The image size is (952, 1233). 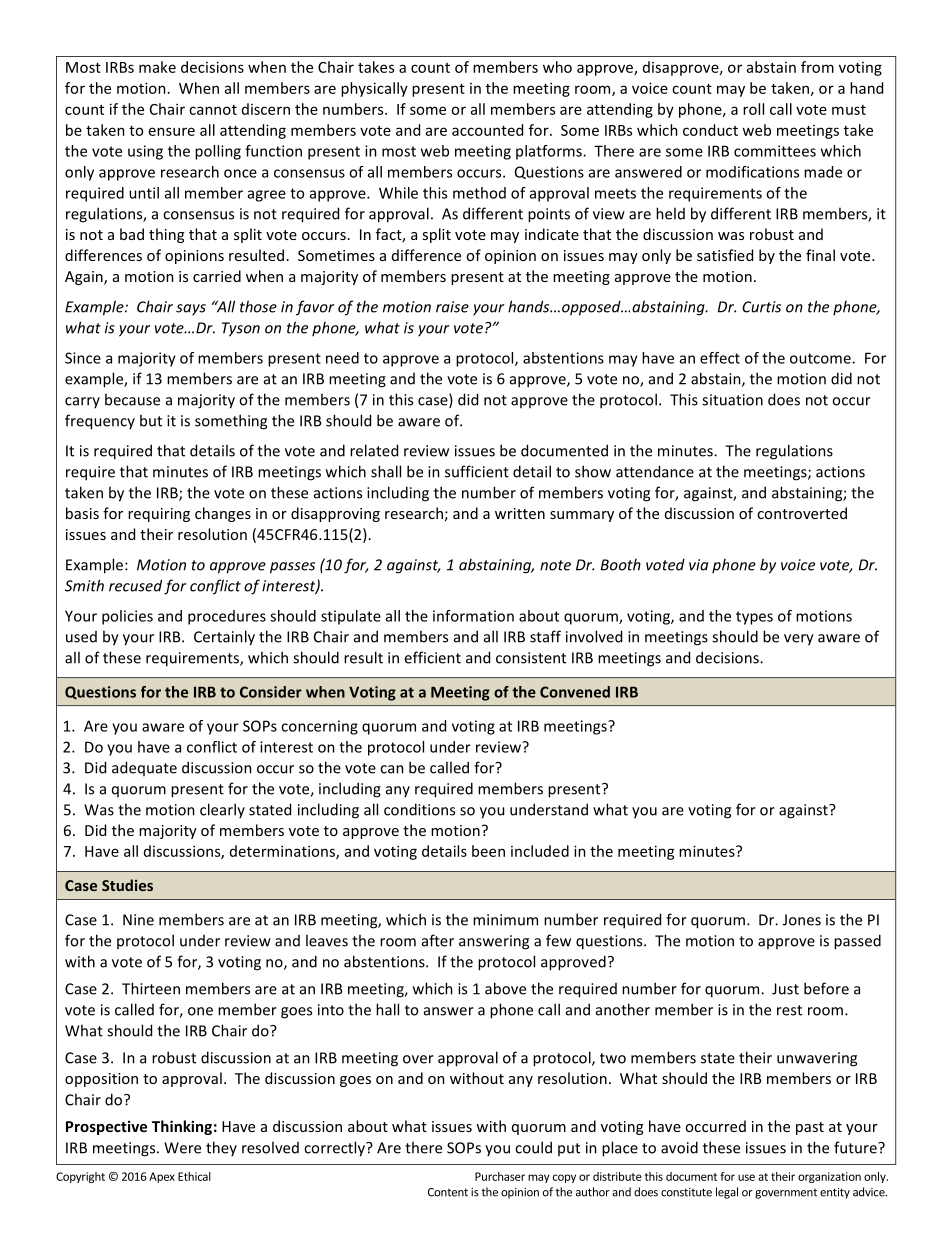 What do you see at coordinates (222, 810) in the image?
I see `clearly` at bounding box center [222, 810].
